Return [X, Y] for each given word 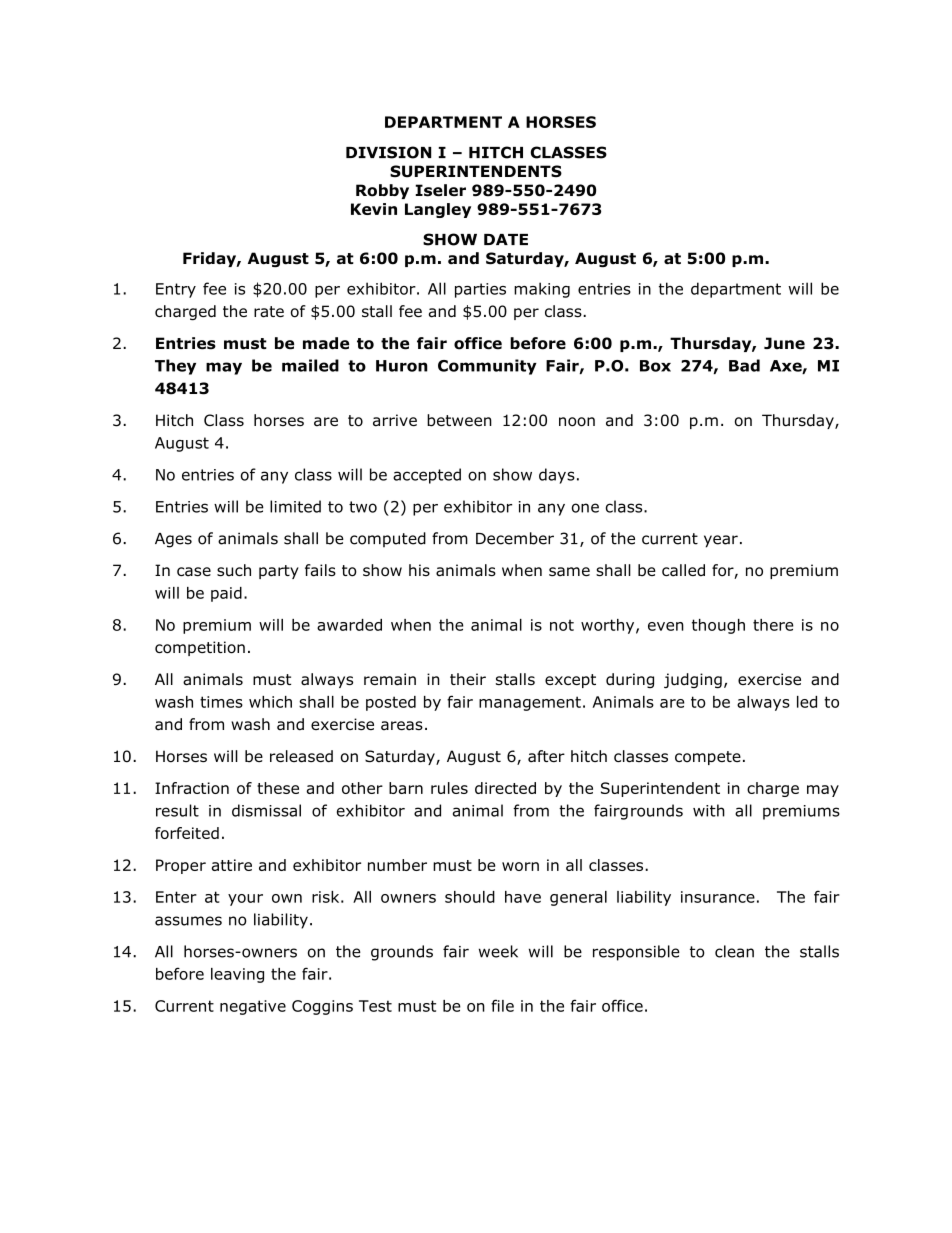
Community [487, 367]
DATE [506, 239]
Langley [438, 210]
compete [708, 758]
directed [505, 788]
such [234, 570]
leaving [237, 975]
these [278, 788]
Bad [744, 365]
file [502, 1005]
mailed [310, 365]
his [419, 570]
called [683, 570]
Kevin [374, 209]
